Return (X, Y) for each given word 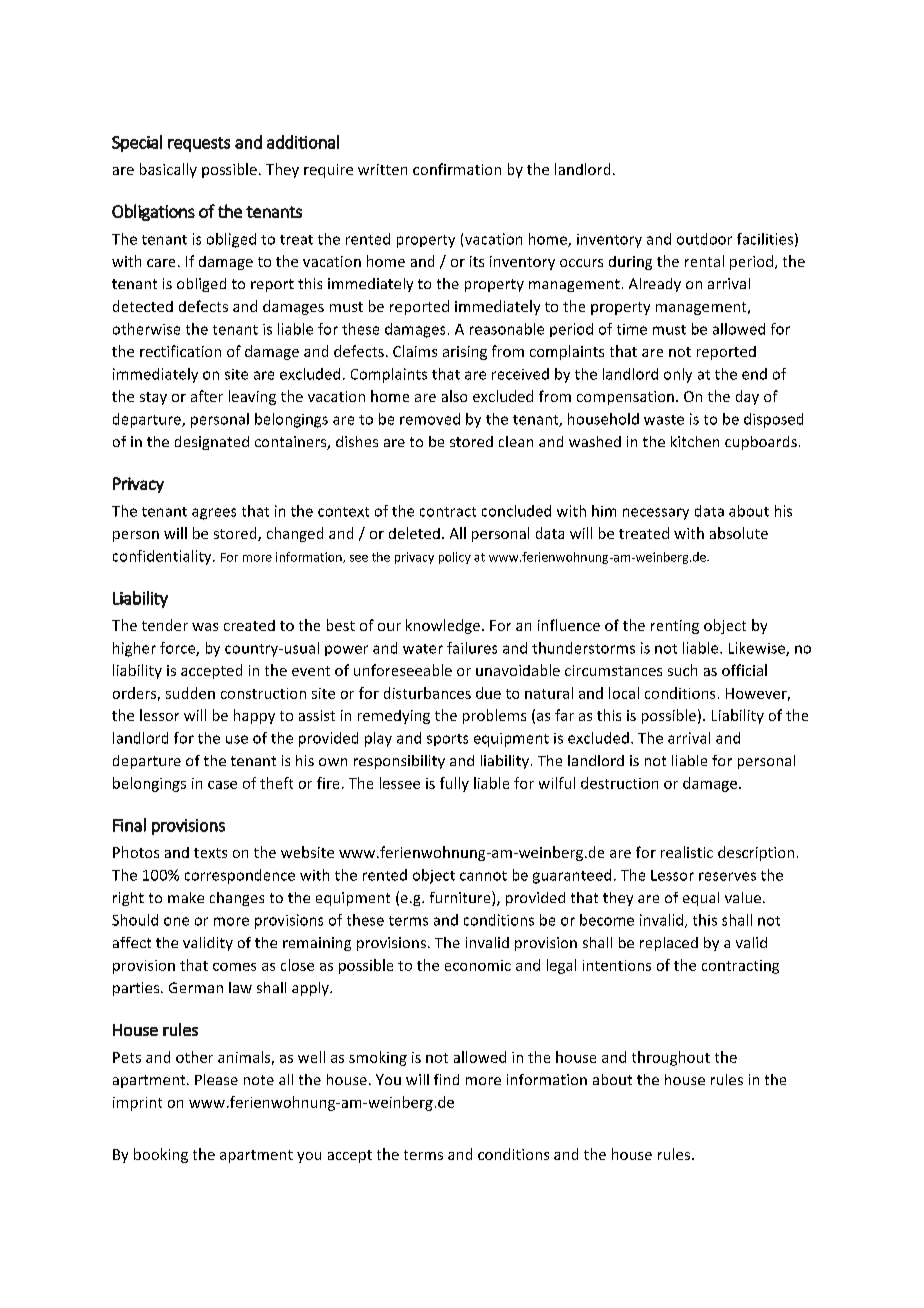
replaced (669, 944)
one (176, 921)
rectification (180, 351)
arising (465, 353)
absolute (739, 533)
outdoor (704, 239)
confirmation (457, 169)
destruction (619, 783)
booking (161, 1155)
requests (199, 144)
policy (455, 558)
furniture (461, 898)
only (678, 375)
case (222, 785)
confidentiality (163, 557)
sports (447, 740)
